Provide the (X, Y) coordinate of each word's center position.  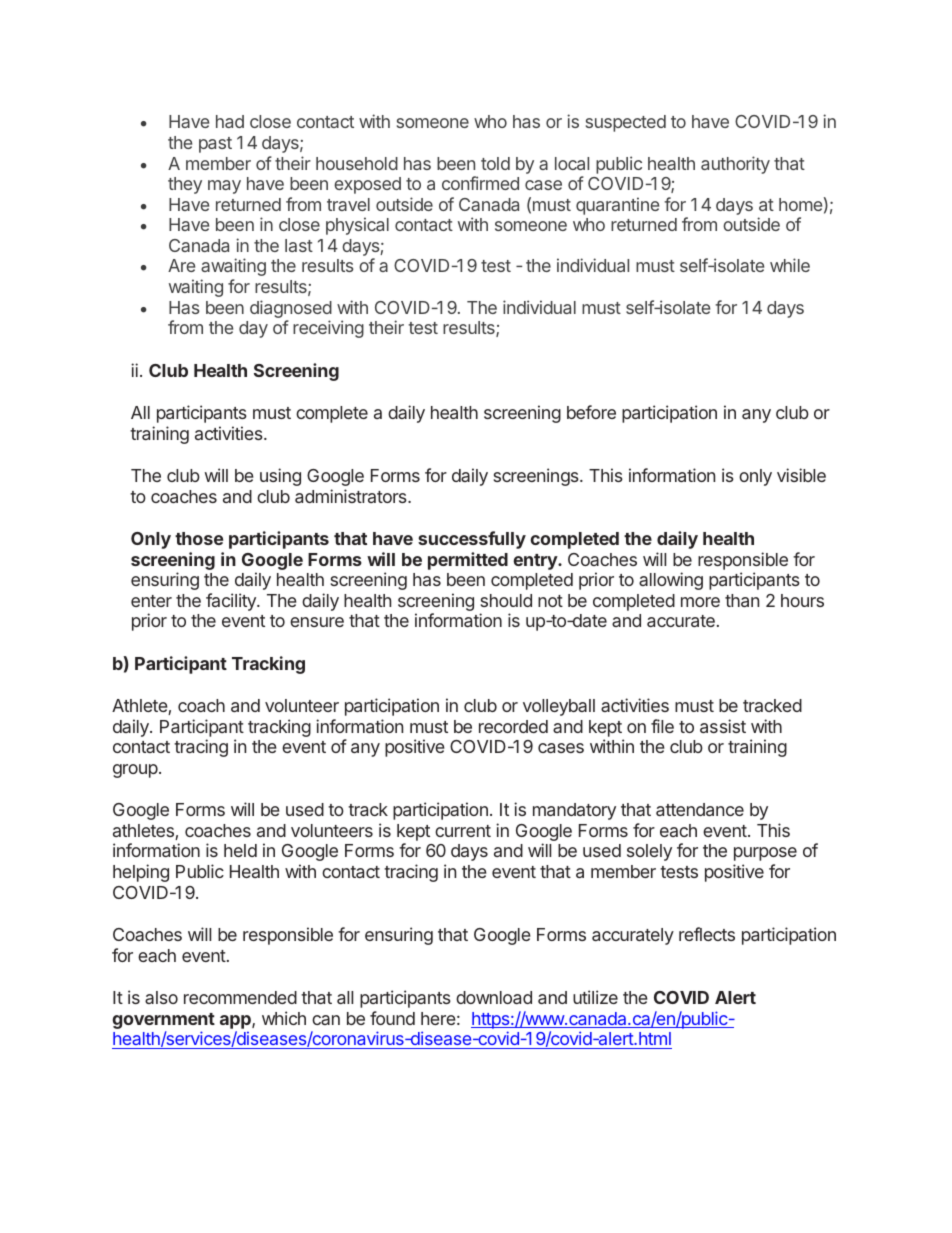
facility (232, 602)
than (742, 600)
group (135, 771)
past (215, 145)
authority (735, 165)
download (494, 997)
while (790, 265)
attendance (700, 809)
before (591, 412)
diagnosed (291, 310)
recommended (240, 997)
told (495, 163)
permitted (468, 561)
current (463, 831)
